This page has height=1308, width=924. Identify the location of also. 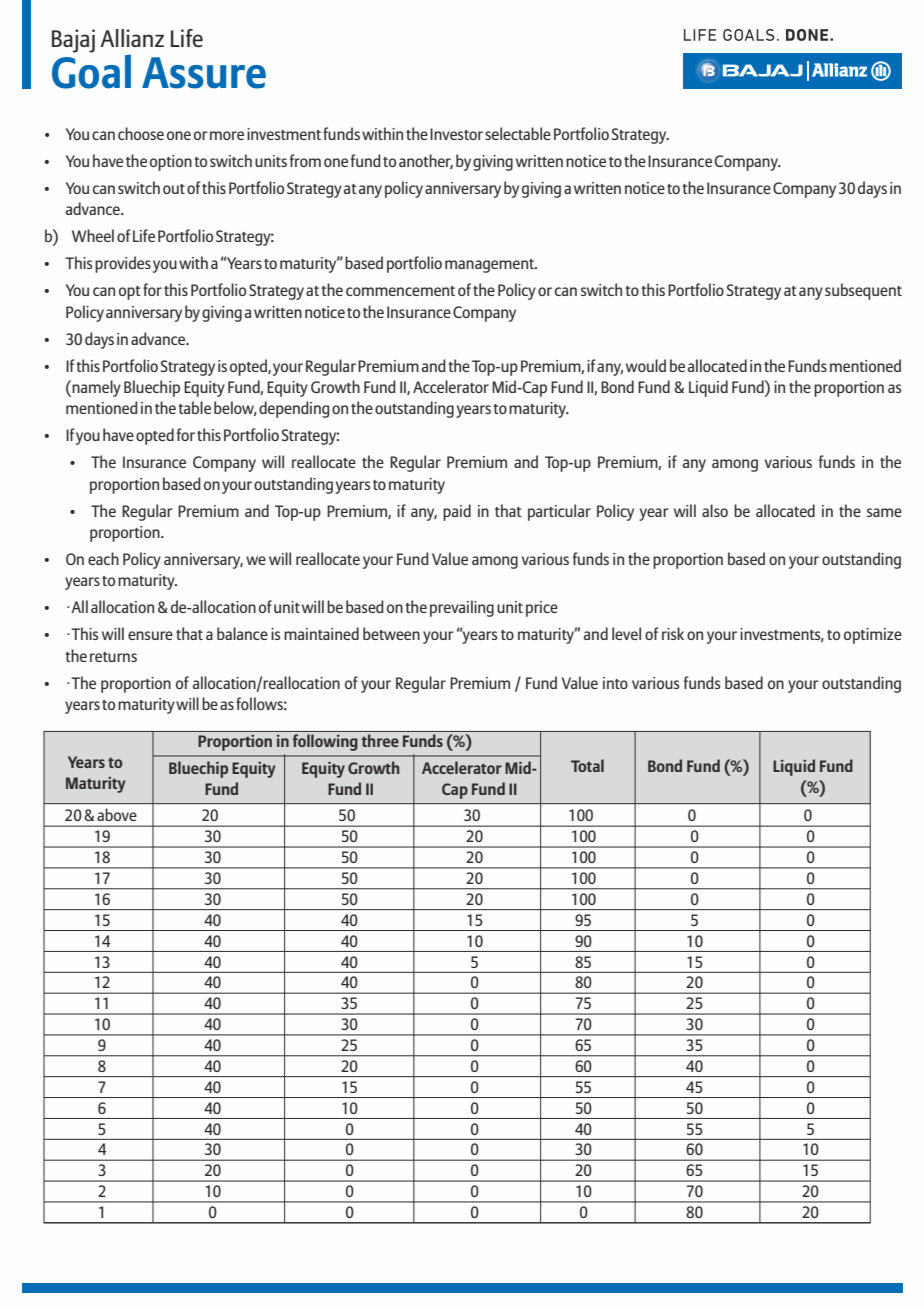
(715, 510).
